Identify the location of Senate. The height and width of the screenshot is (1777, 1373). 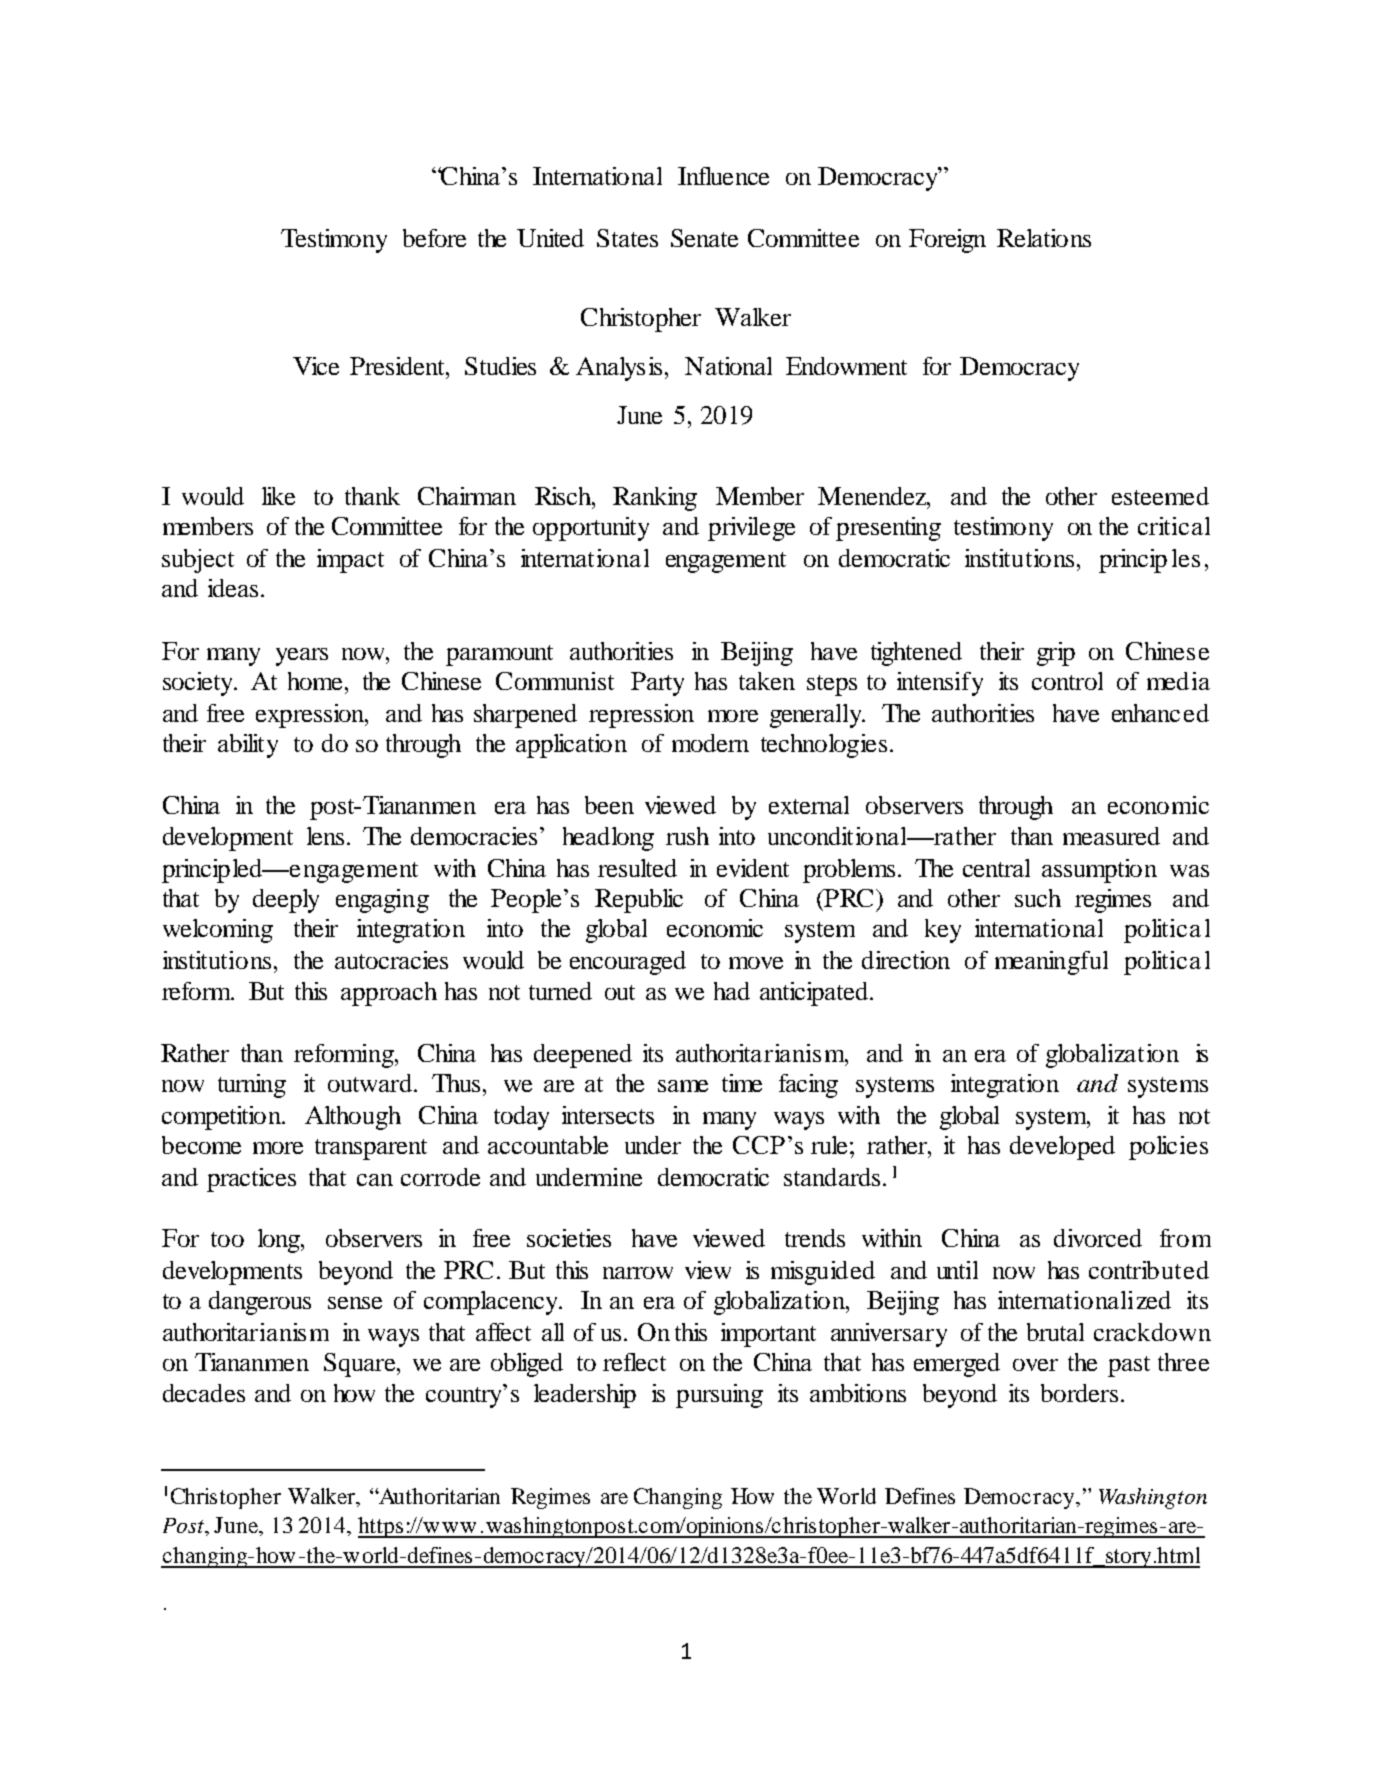
(704, 238).
